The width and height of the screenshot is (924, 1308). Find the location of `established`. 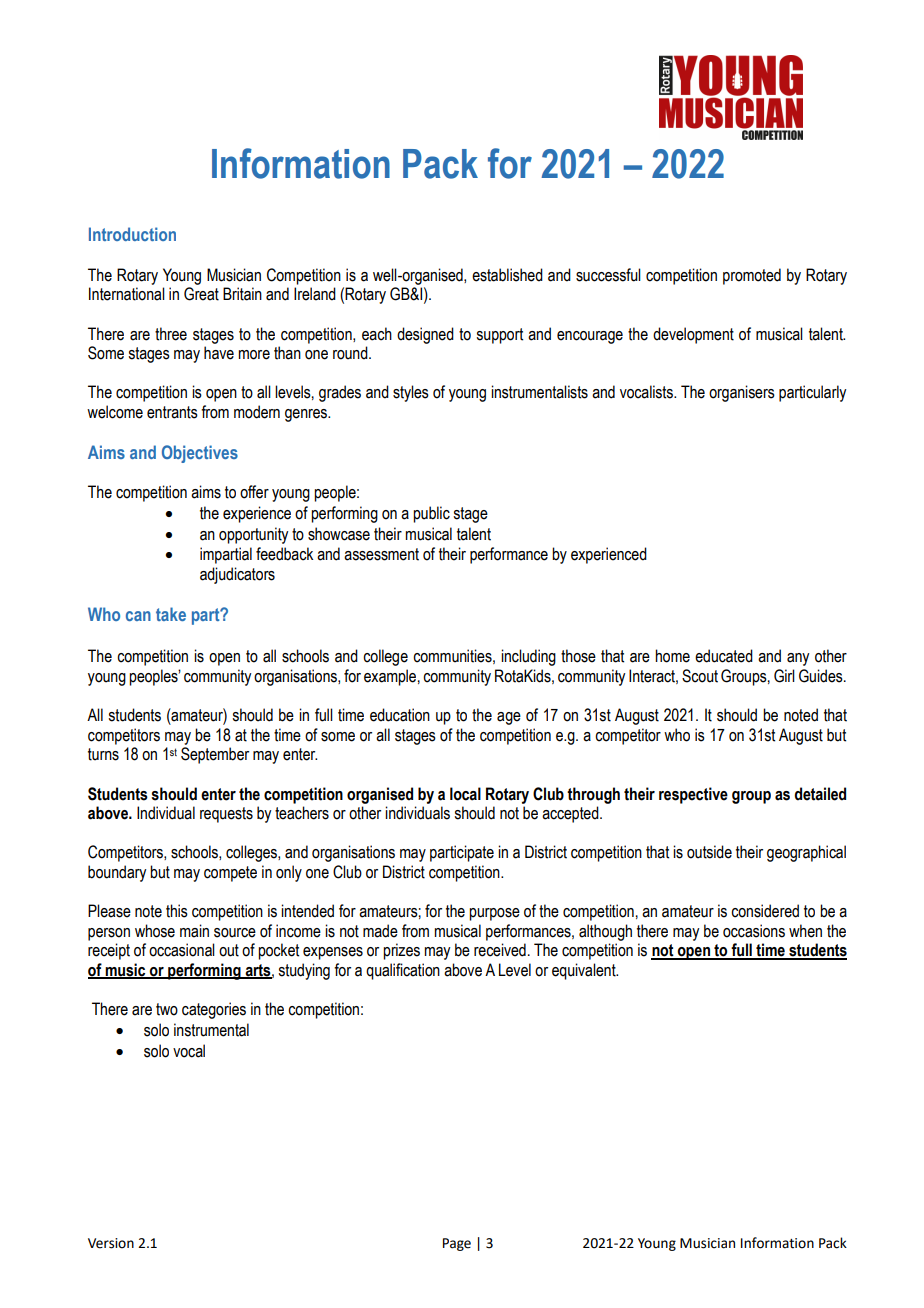

established is located at coordinates (507, 275).
